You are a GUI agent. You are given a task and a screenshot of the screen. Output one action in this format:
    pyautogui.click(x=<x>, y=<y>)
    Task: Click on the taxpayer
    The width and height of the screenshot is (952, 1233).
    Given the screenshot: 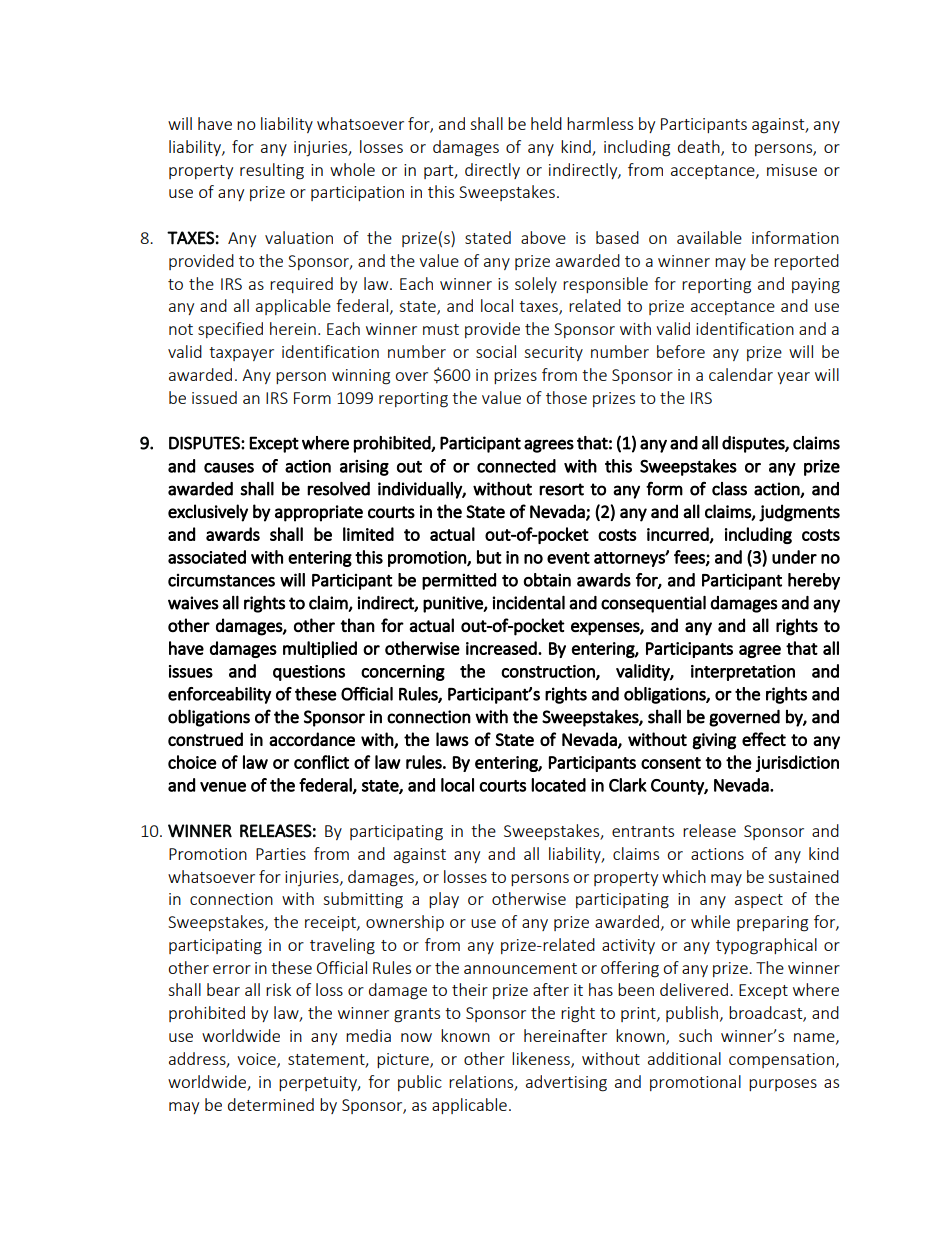 What is the action you would take?
    pyautogui.click(x=241, y=354)
